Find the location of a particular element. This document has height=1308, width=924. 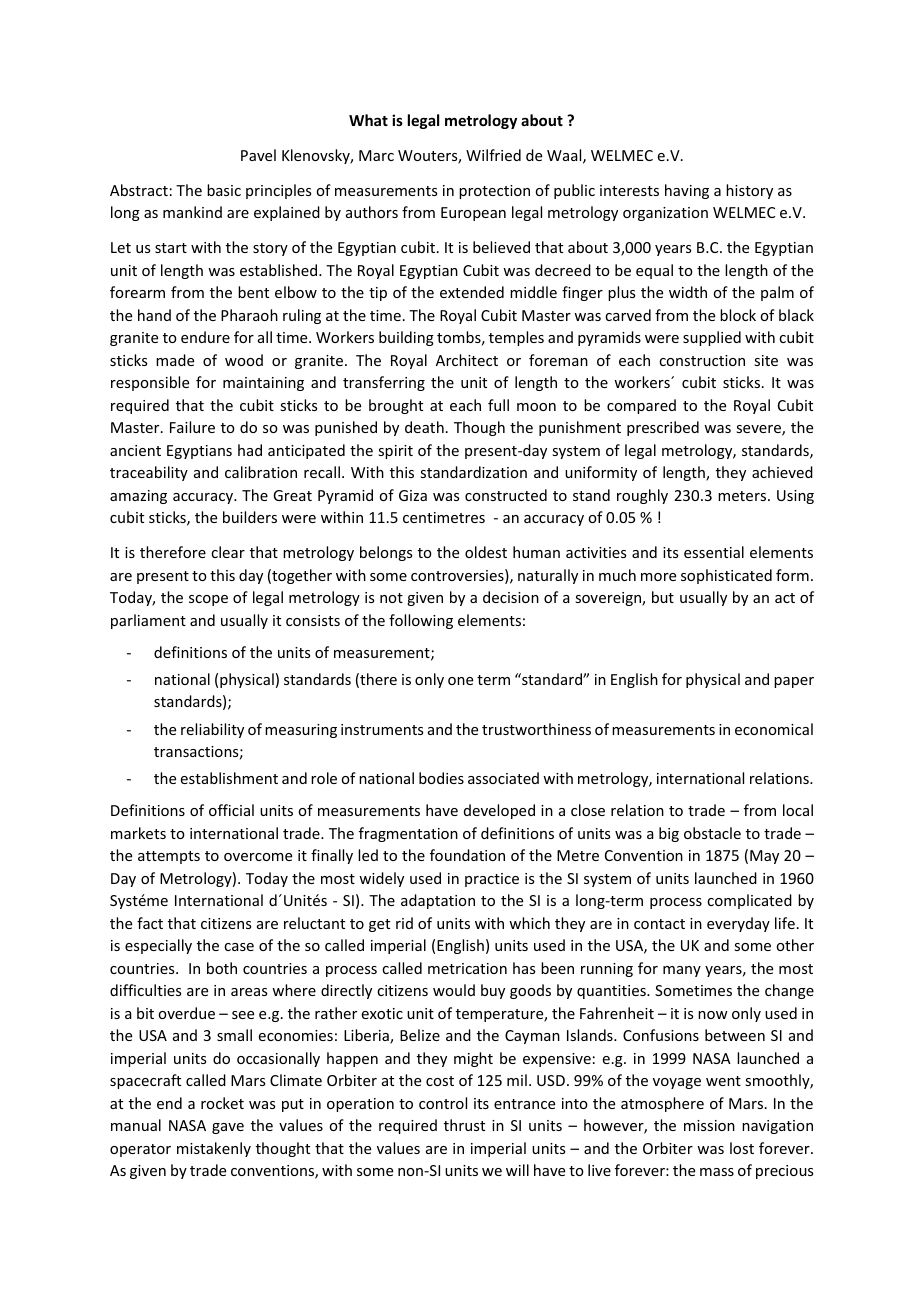

protection is located at coordinates (494, 192).
